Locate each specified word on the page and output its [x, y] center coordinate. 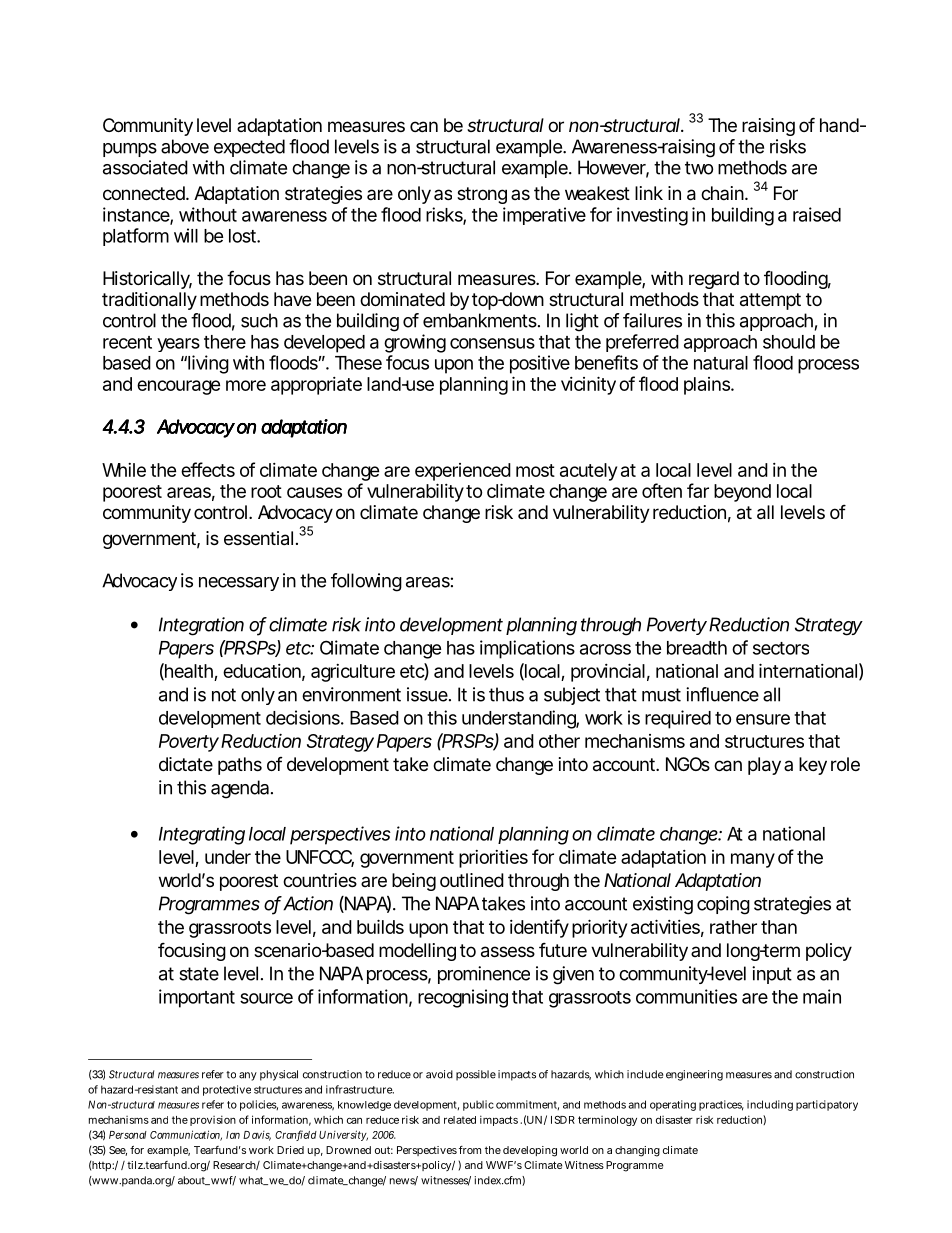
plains [708, 386]
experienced [463, 472]
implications [527, 649]
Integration [201, 626]
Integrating [202, 835]
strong [482, 195]
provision [213, 1120]
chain [723, 193]
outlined [472, 880]
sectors [781, 648]
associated [145, 167]
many [753, 860]
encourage [178, 387]
